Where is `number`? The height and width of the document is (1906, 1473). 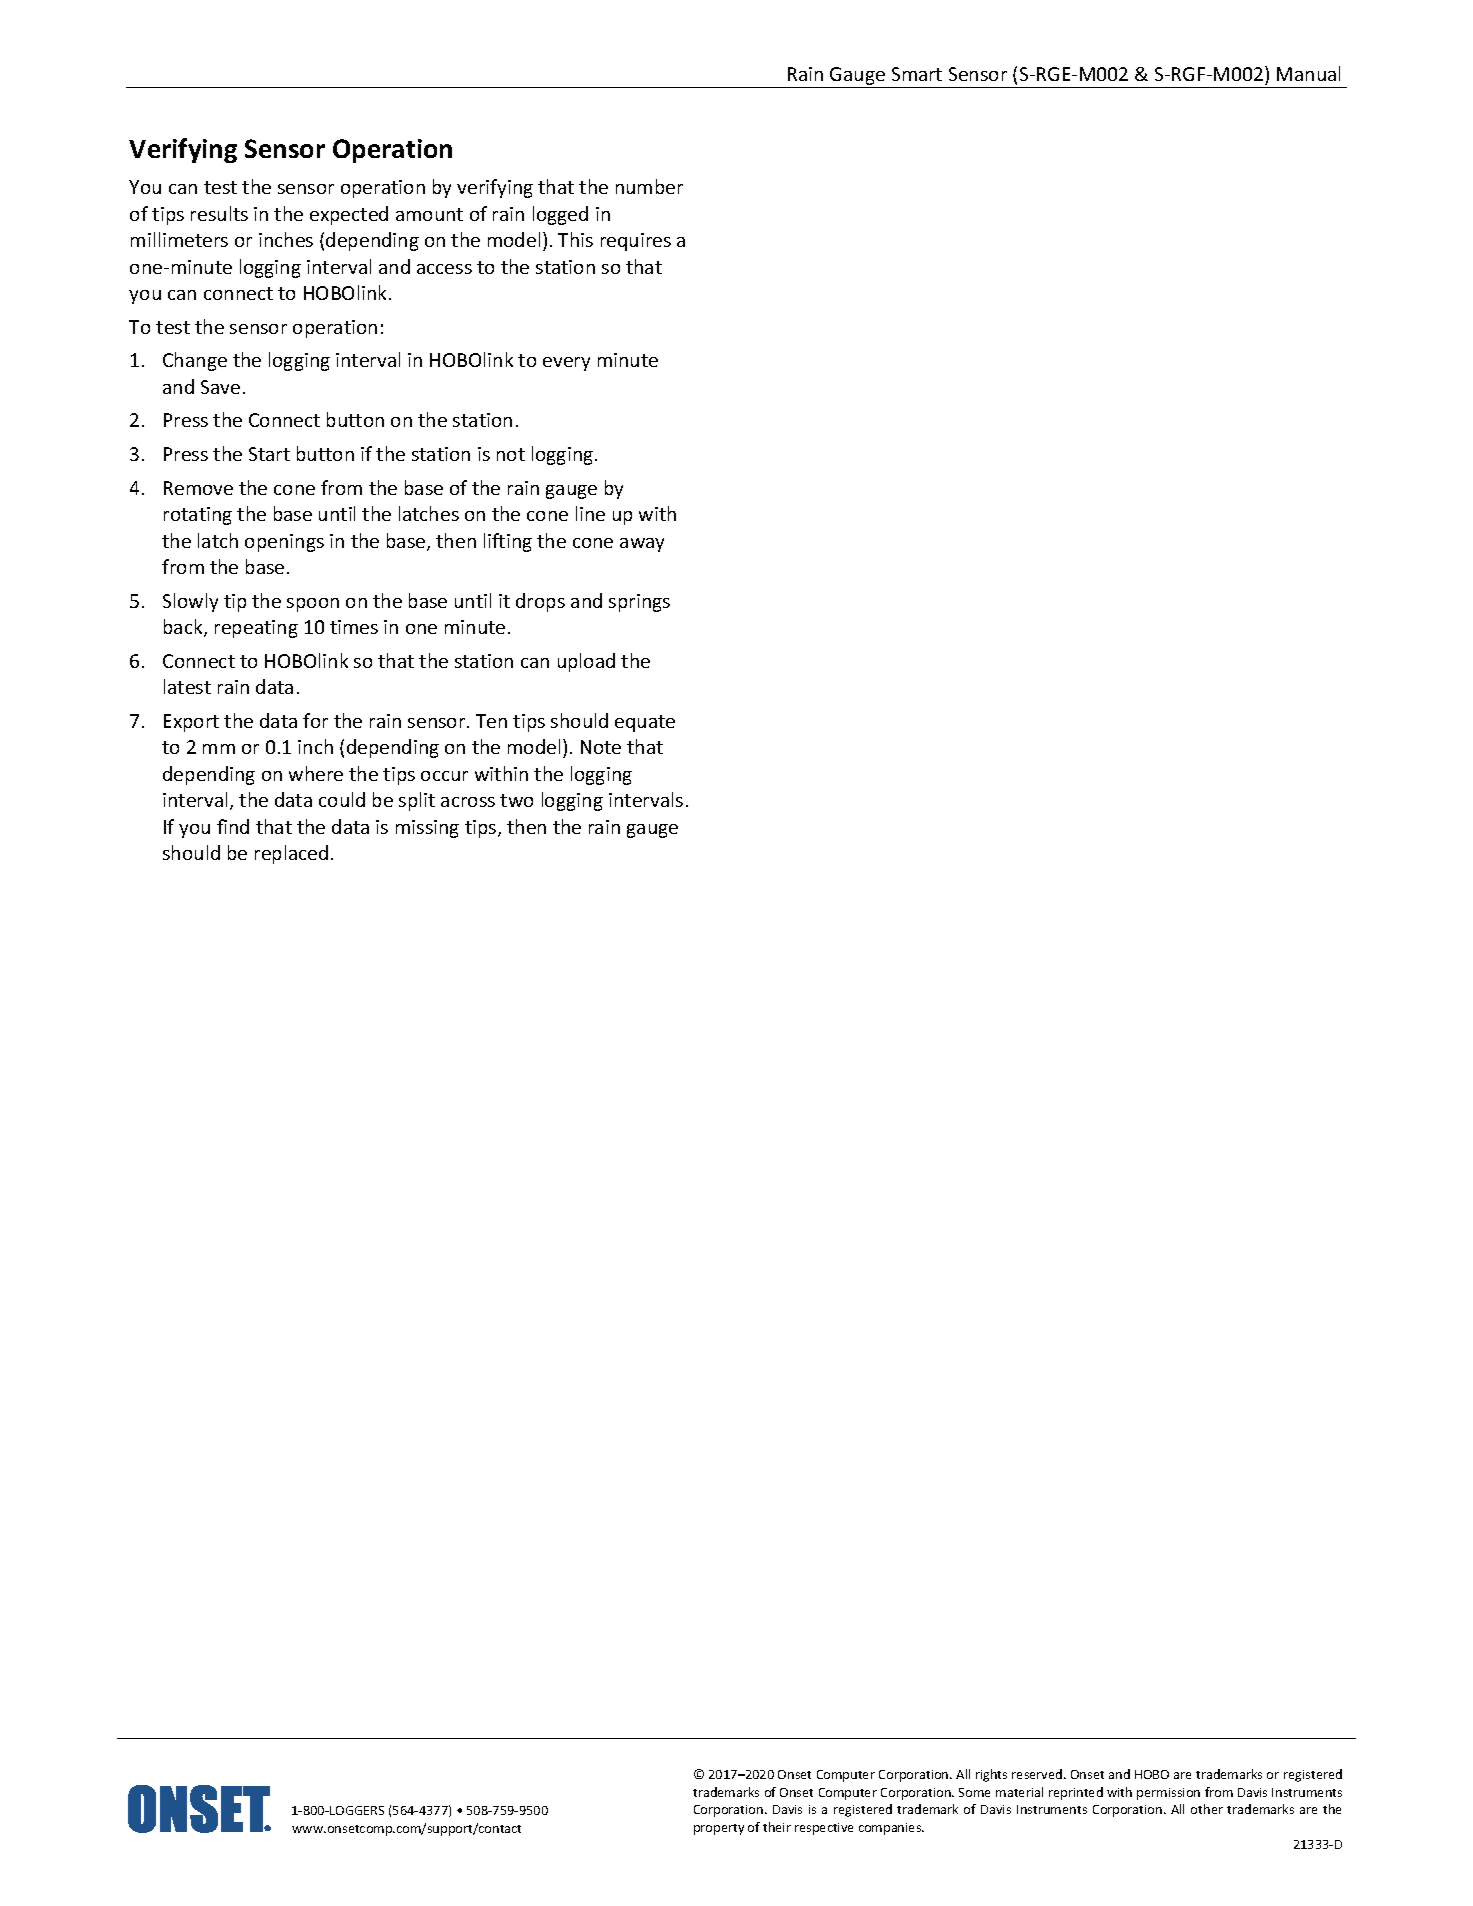 number is located at coordinates (649, 186).
